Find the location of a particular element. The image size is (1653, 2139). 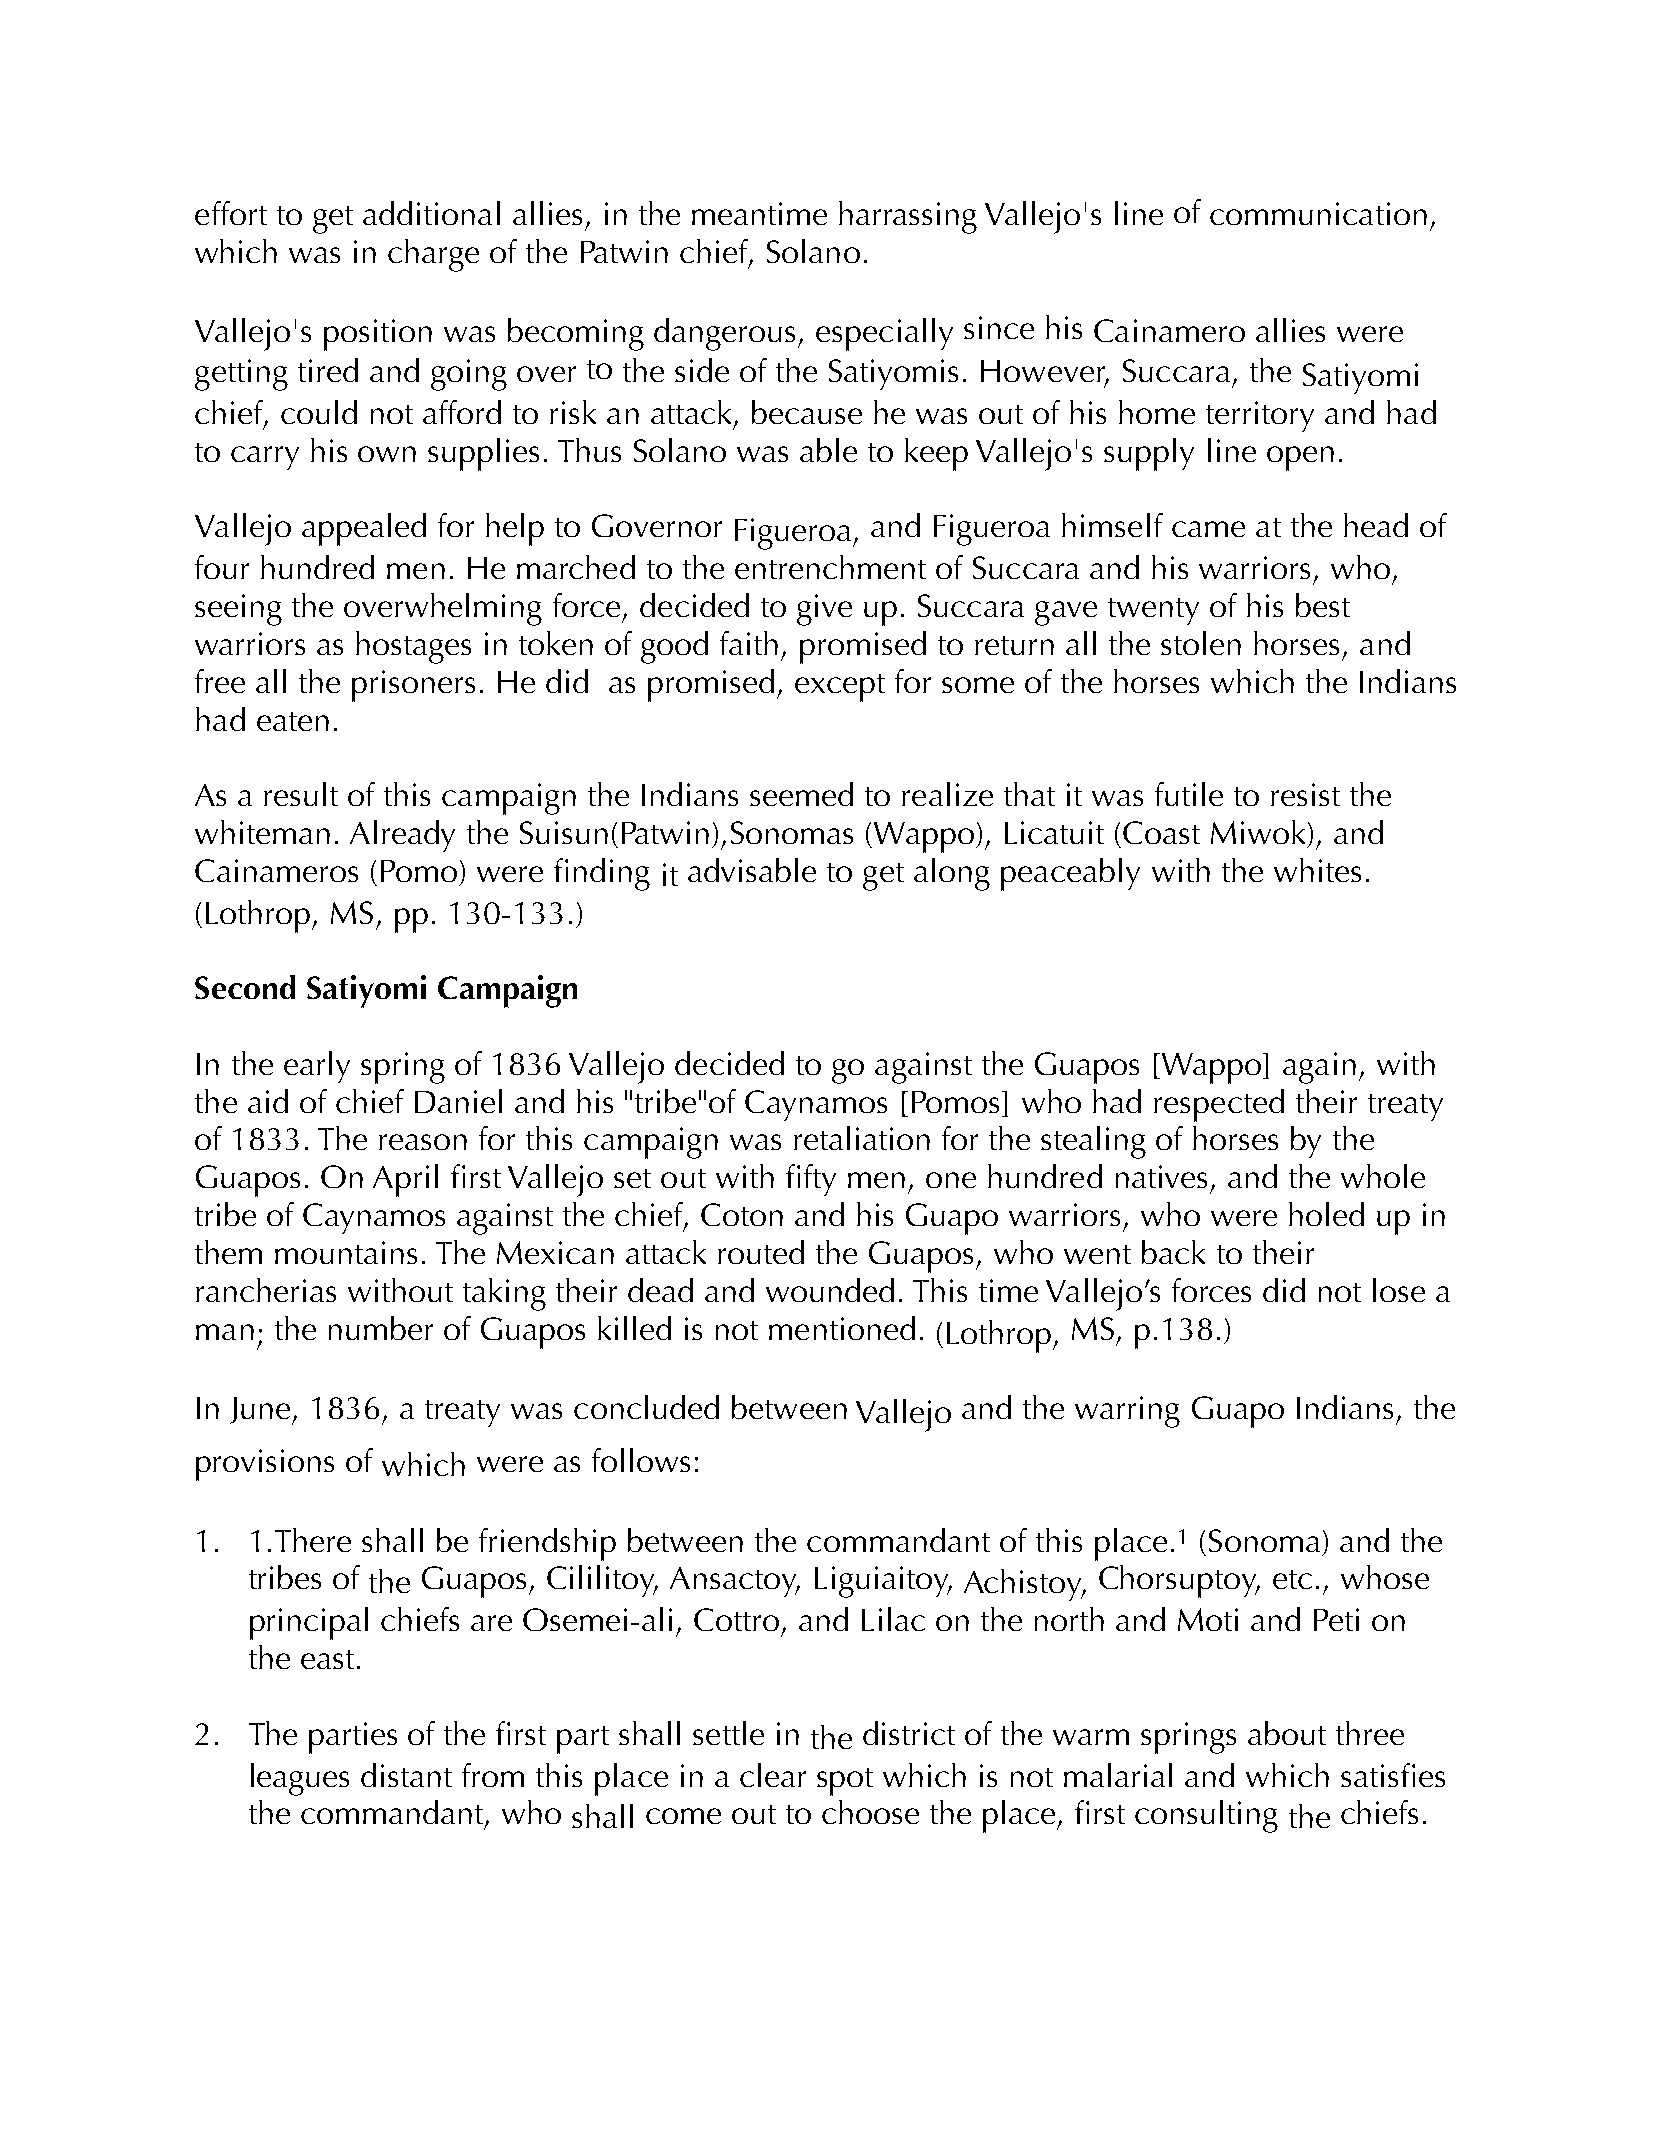

give is located at coordinates (824, 610).
